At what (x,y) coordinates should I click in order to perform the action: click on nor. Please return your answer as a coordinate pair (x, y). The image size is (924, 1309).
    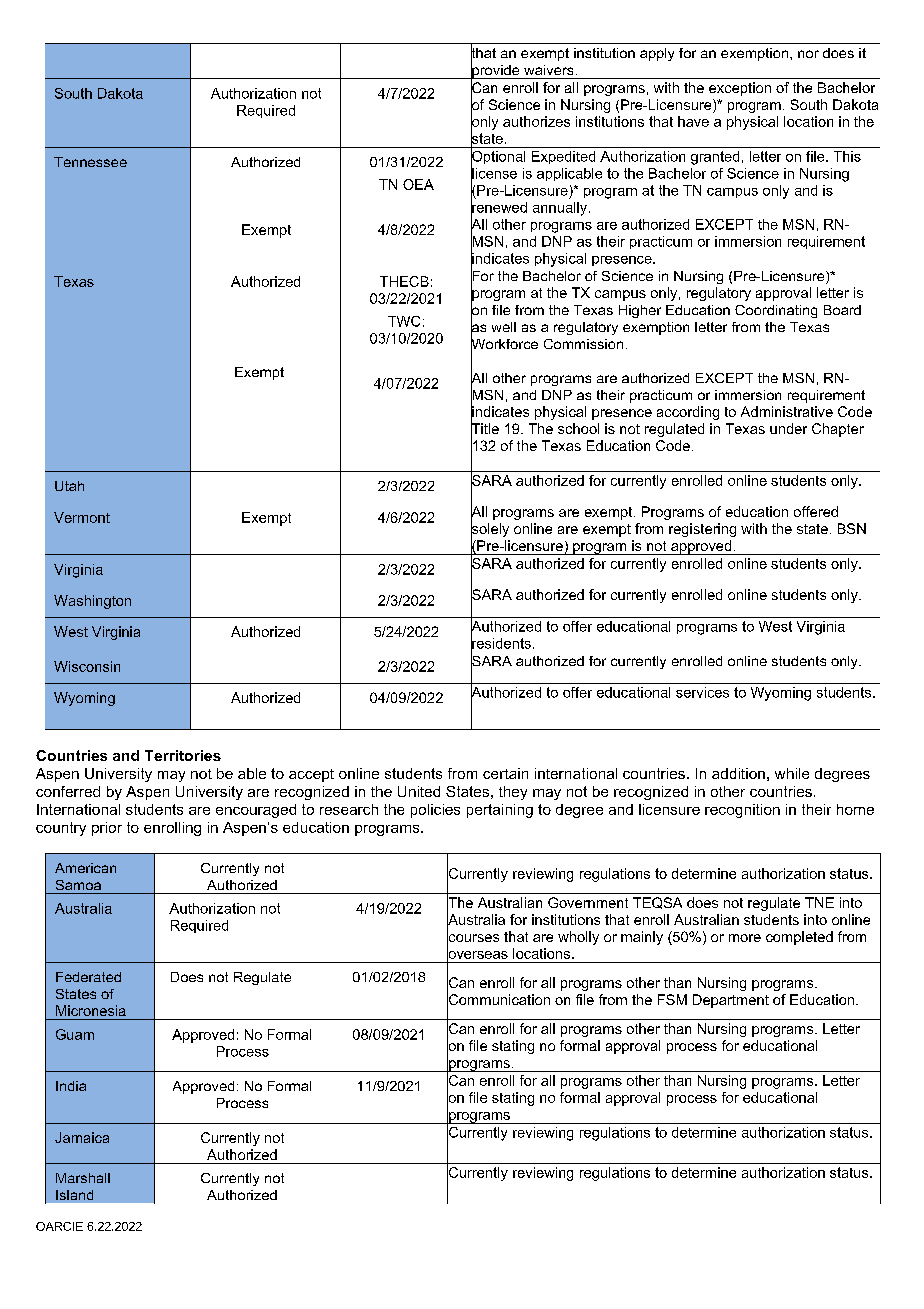
    Looking at the image, I should click on (808, 54).
